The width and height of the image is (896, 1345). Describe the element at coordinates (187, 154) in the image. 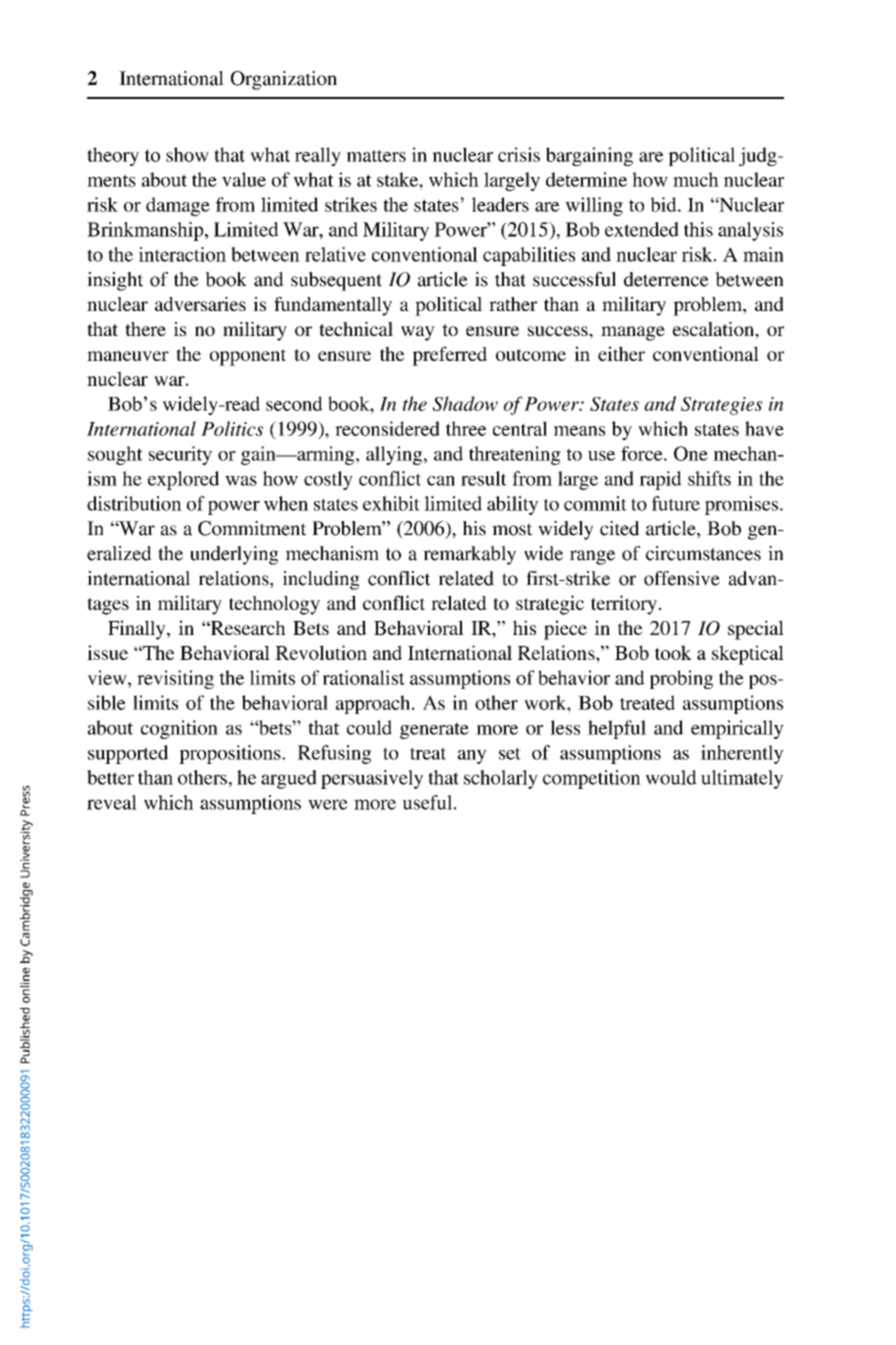

I see `show` at that location.
